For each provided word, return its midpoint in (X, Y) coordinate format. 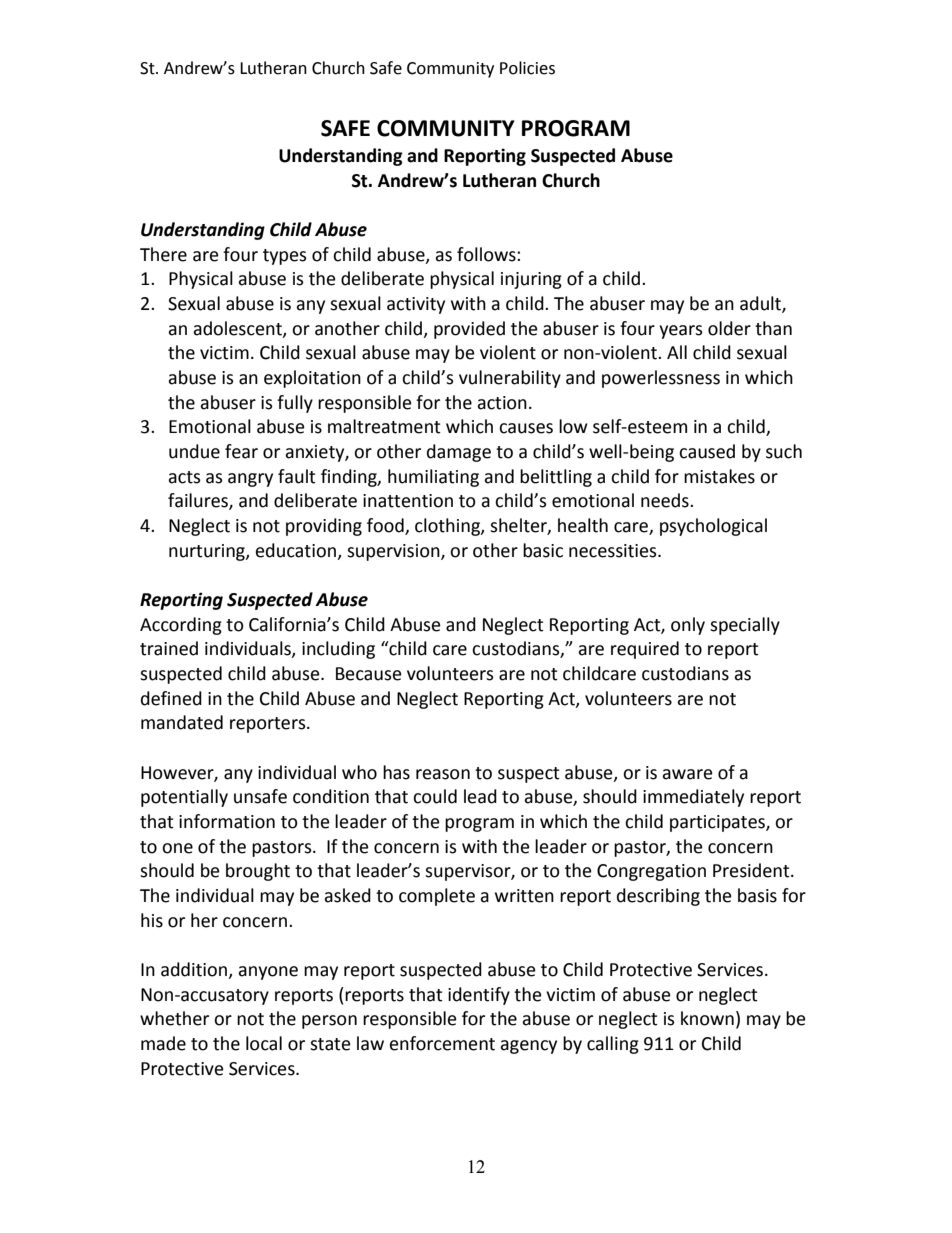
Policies (527, 68)
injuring (531, 280)
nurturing (208, 552)
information (227, 821)
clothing (448, 527)
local (264, 1043)
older (729, 328)
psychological (713, 527)
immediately (693, 798)
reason (443, 774)
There (163, 254)
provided (469, 330)
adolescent (238, 329)
